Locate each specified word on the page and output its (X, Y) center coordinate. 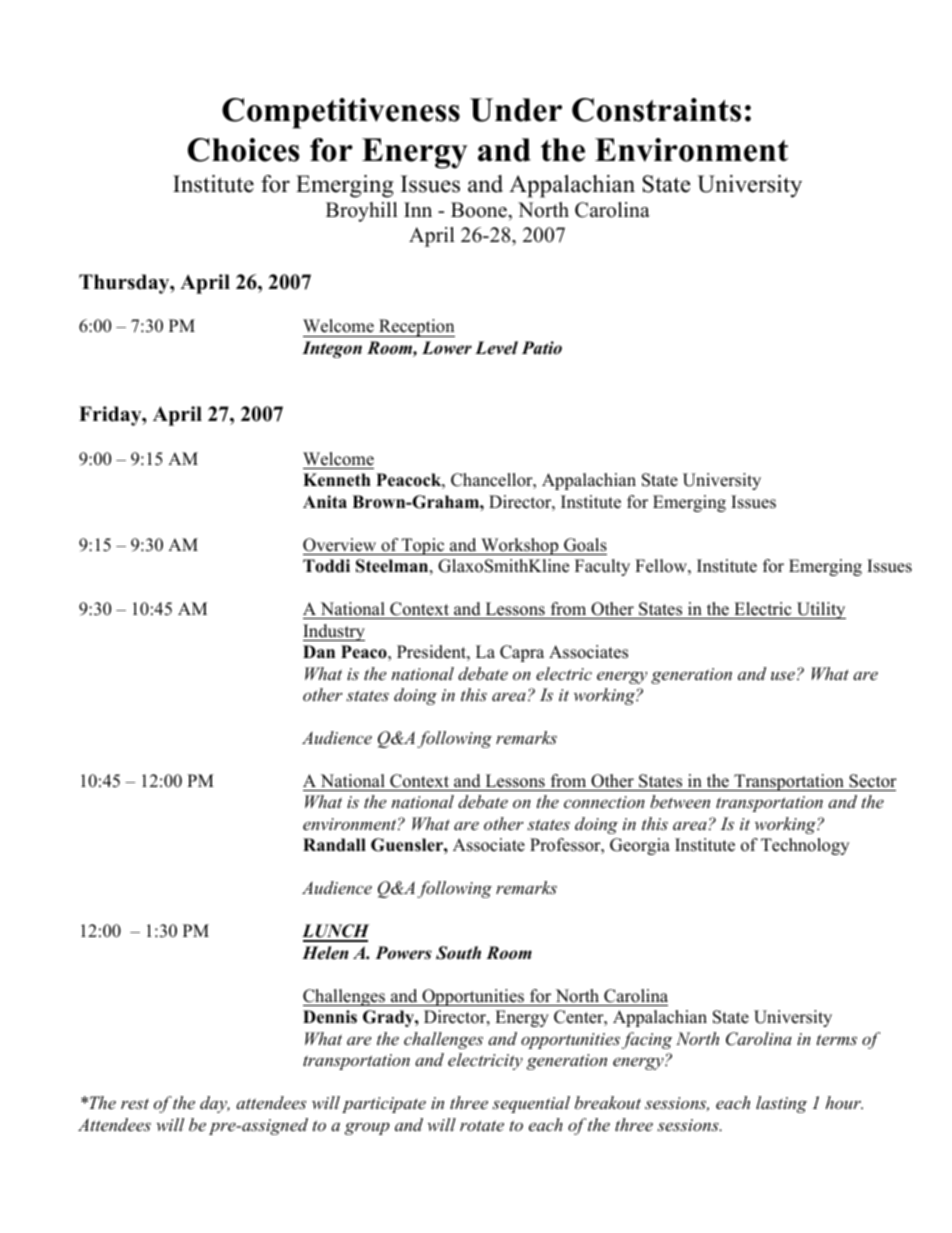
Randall (334, 845)
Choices (244, 150)
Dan (319, 651)
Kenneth (337, 480)
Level (496, 348)
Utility (820, 610)
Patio (542, 348)
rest (135, 1104)
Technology (805, 846)
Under (516, 110)
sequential (531, 1104)
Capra (522, 653)
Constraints (656, 110)
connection (604, 802)
